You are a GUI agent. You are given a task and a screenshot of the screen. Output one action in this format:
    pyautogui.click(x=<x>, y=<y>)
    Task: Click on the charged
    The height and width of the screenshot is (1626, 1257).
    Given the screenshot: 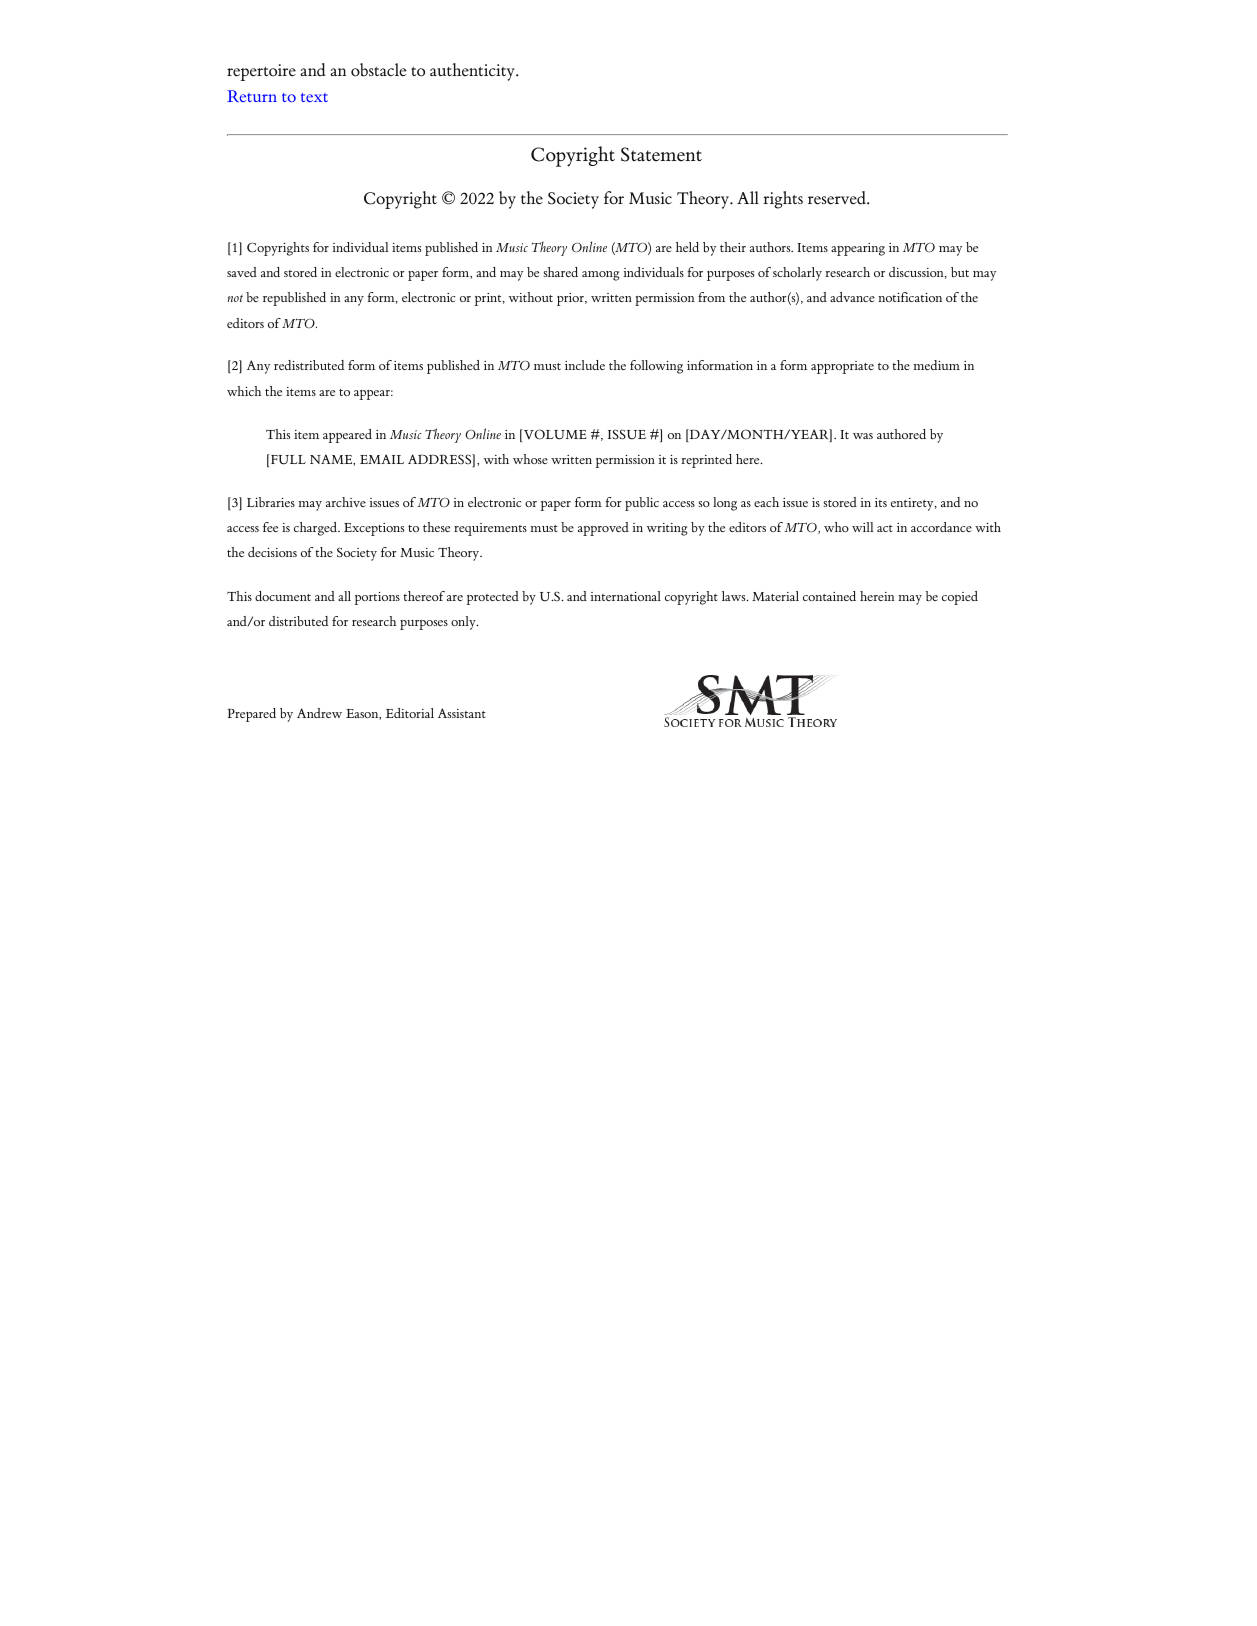 What is the action you would take?
    pyautogui.click(x=317, y=529)
